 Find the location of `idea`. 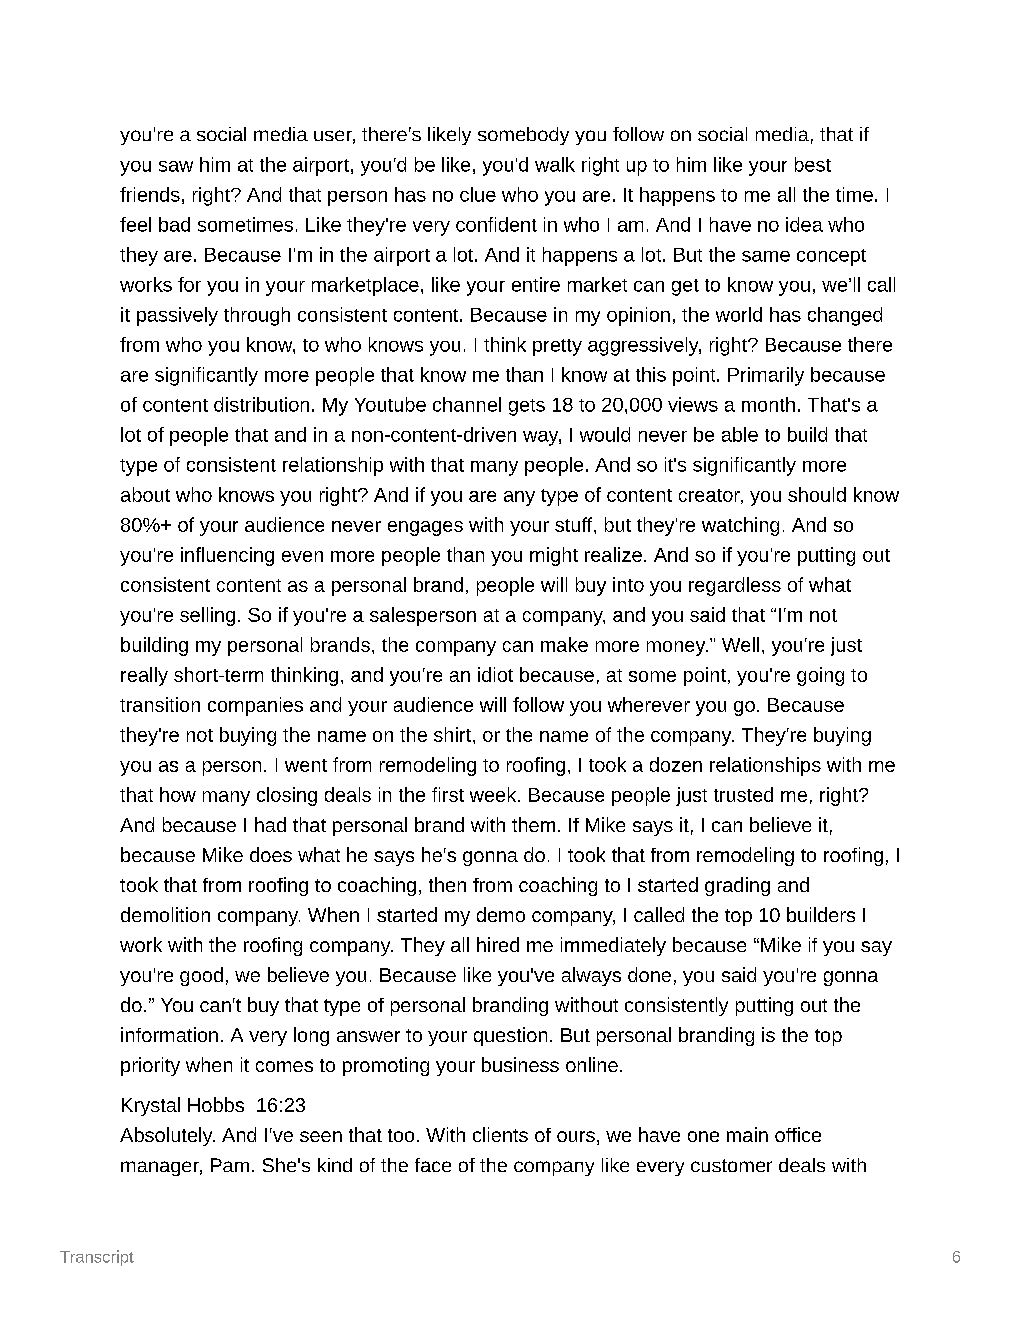

idea is located at coordinates (804, 224).
